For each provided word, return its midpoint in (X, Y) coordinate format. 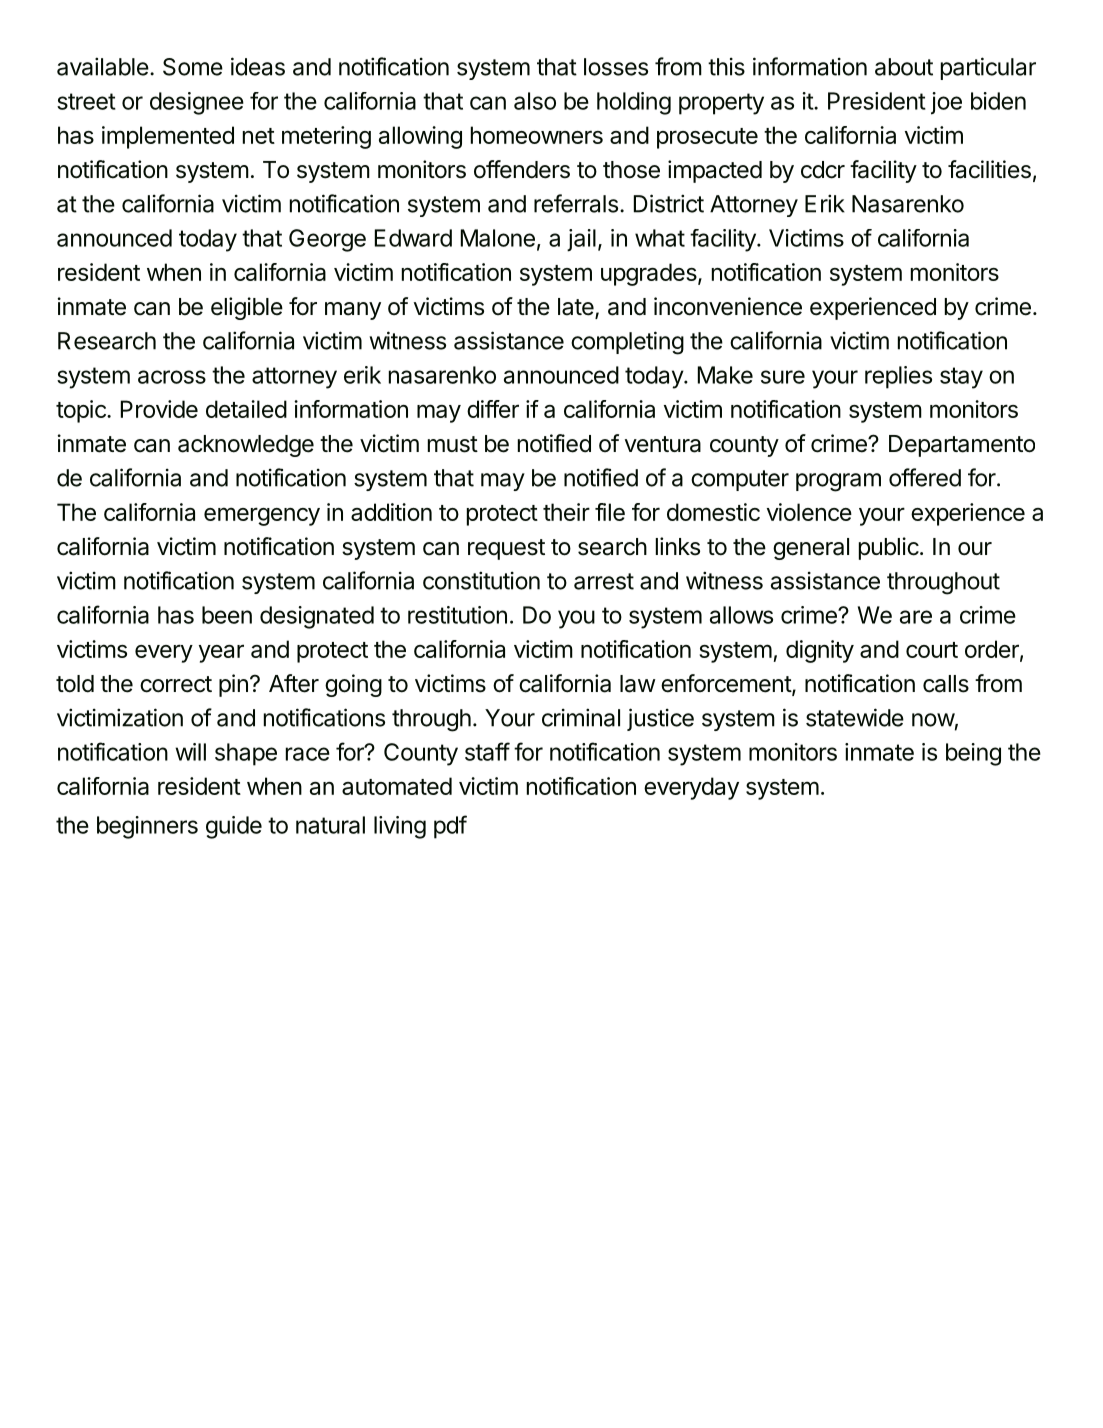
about (904, 67)
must (453, 444)
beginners (147, 827)
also (535, 101)
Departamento (962, 446)
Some (193, 67)
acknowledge (246, 446)
